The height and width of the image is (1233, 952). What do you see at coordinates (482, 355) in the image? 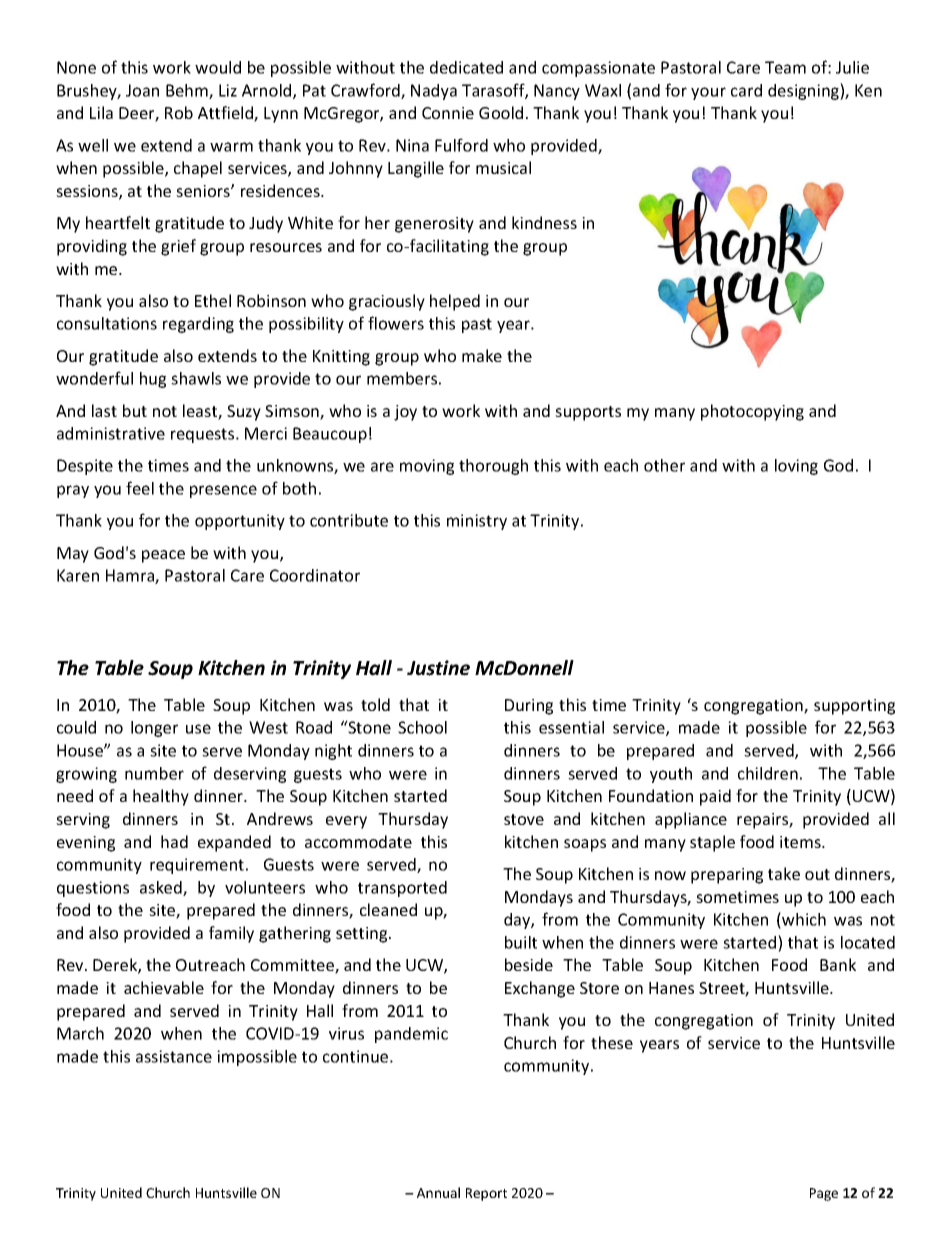
I see `make` at bounding box center [482, 355].
